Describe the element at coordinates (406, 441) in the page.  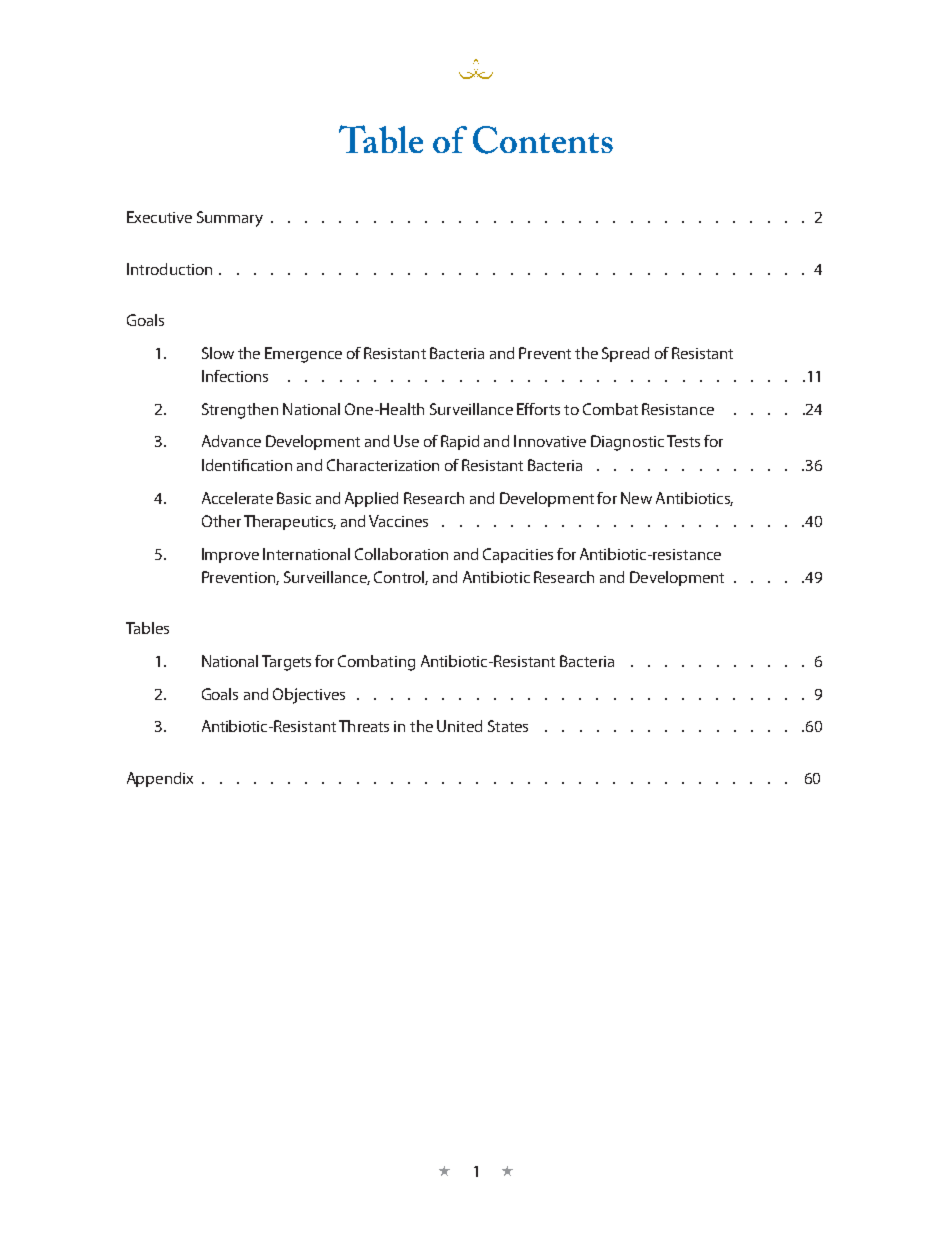
I see `Use` at that location.
